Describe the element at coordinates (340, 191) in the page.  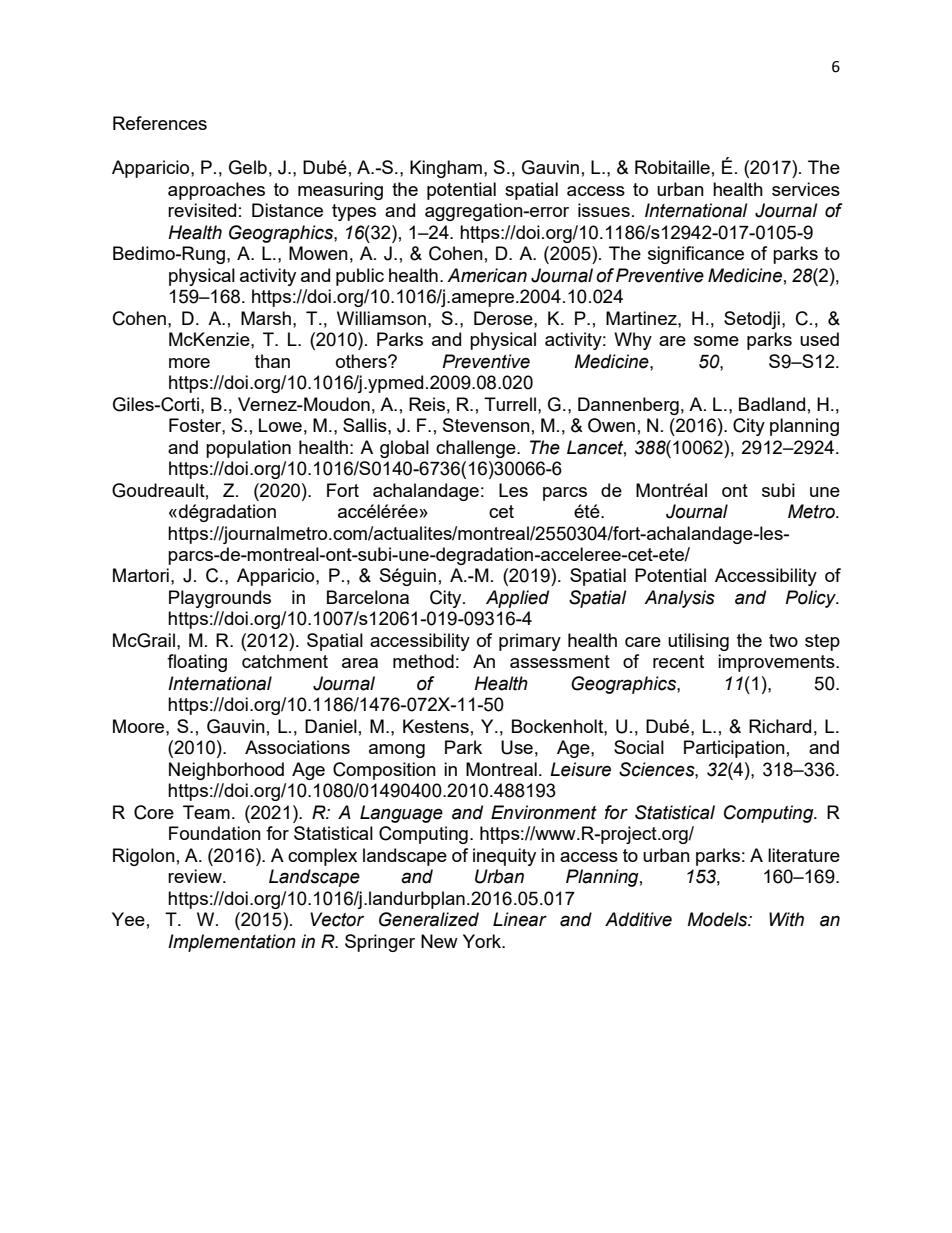
I see `measuring` at that location.
